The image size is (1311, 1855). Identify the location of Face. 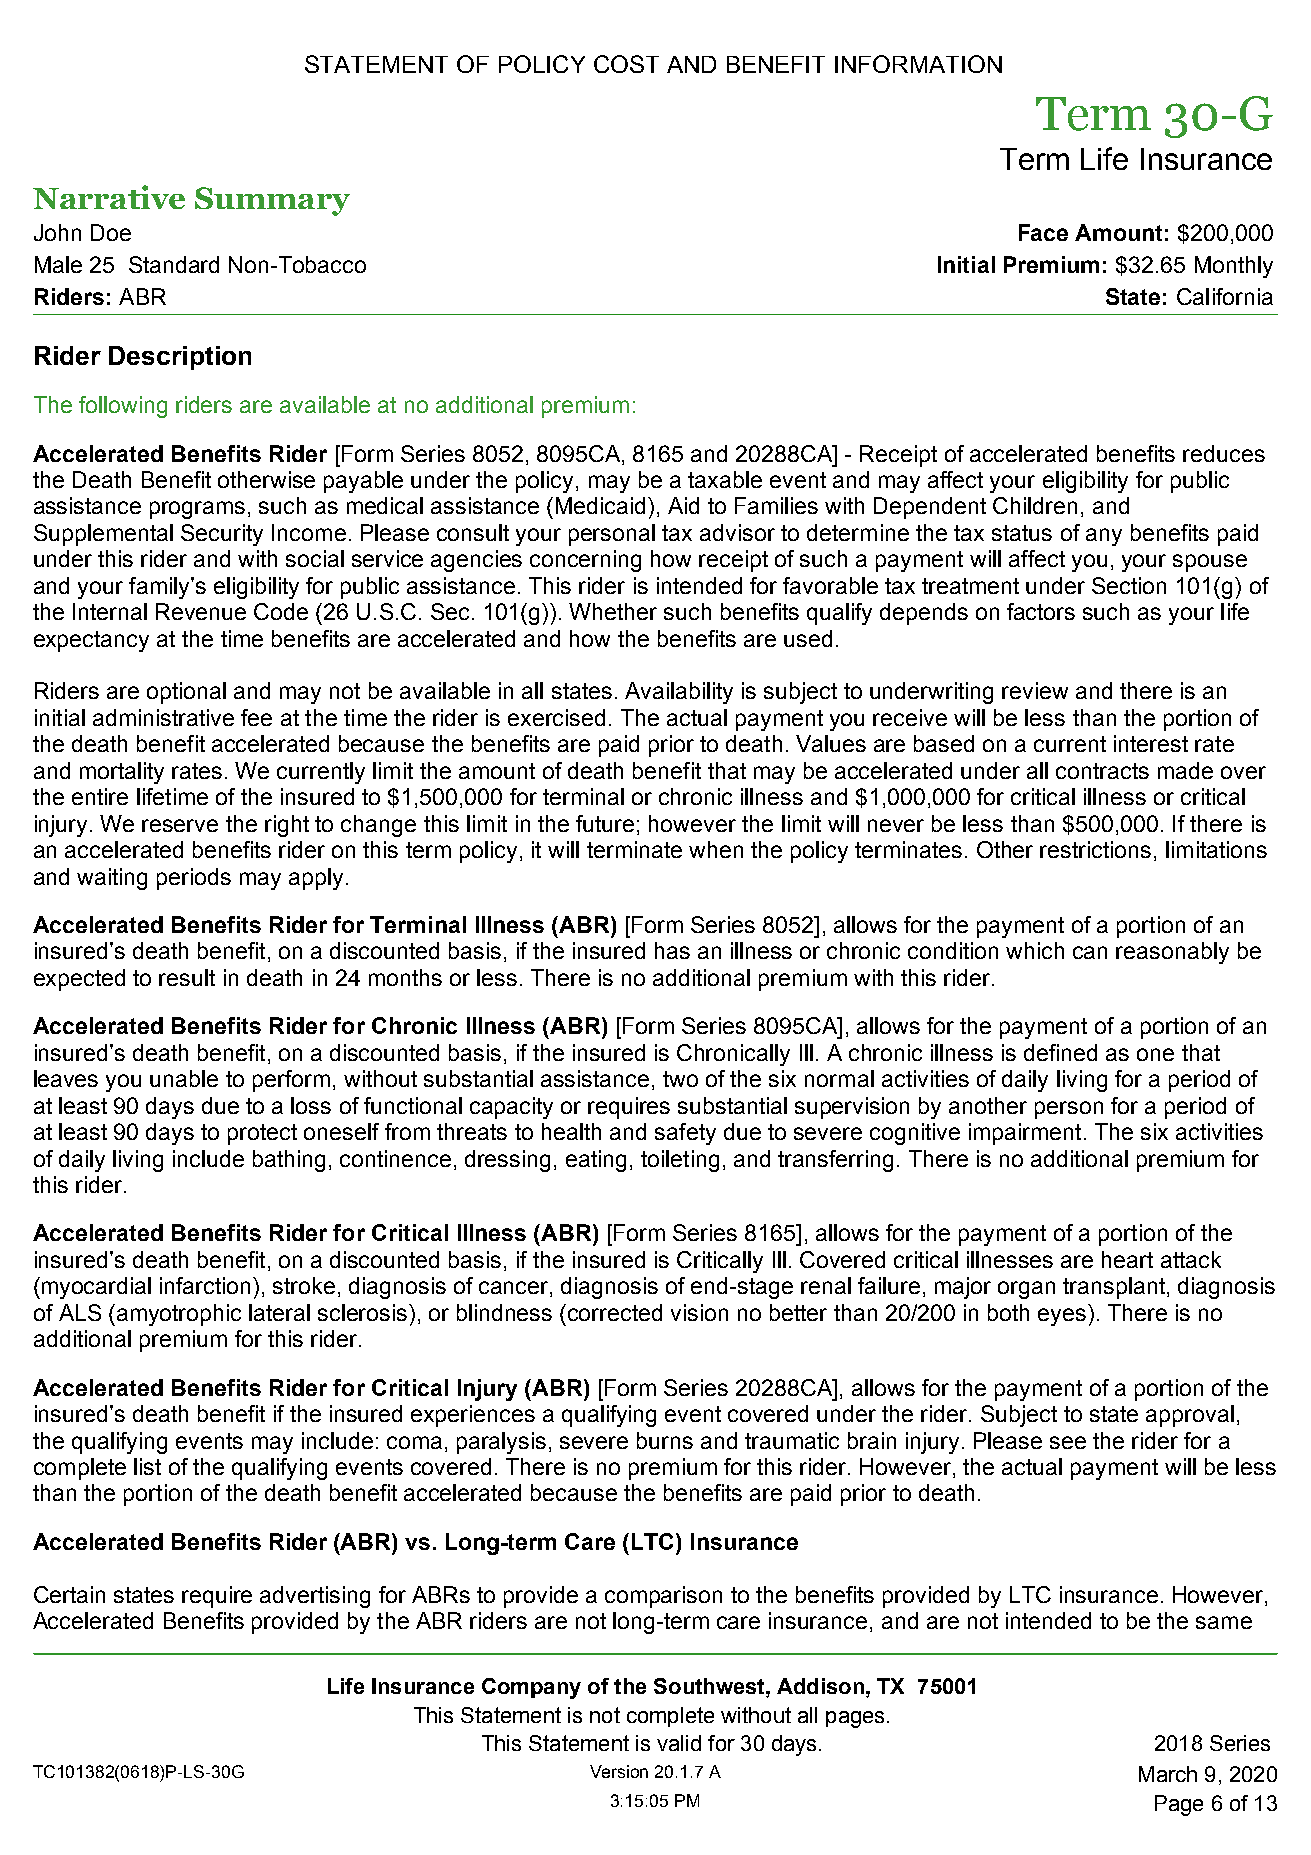
(1043, 232).
